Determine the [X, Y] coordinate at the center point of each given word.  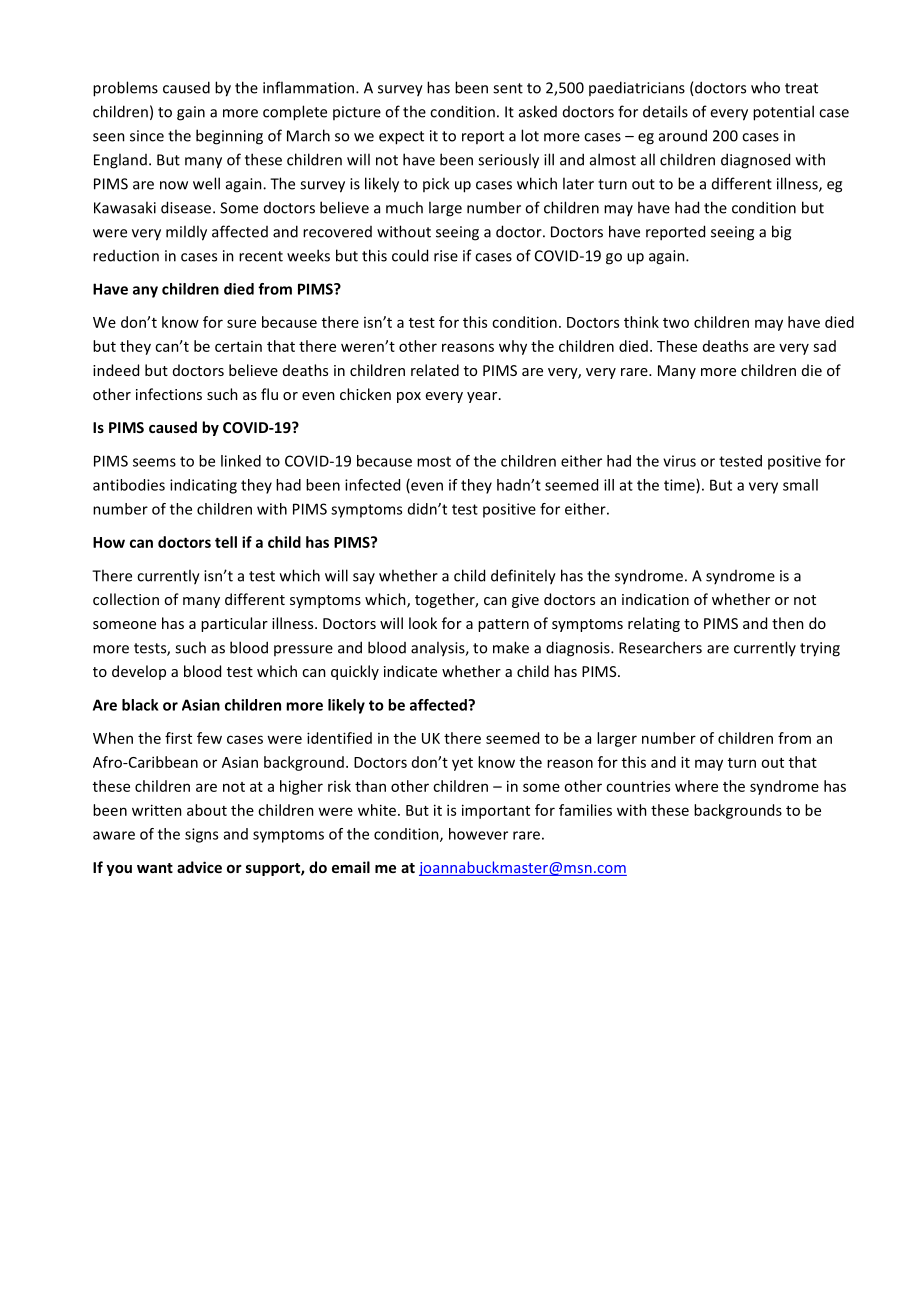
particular [234, 624]
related [435, 370]
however [478, 834]
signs [201, 835]
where [696, 786]
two [676, 323]
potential [783, 113]
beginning [229, 137]
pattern [503, 625]
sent [508, 88]
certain [238, 346]
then [788, 623]
